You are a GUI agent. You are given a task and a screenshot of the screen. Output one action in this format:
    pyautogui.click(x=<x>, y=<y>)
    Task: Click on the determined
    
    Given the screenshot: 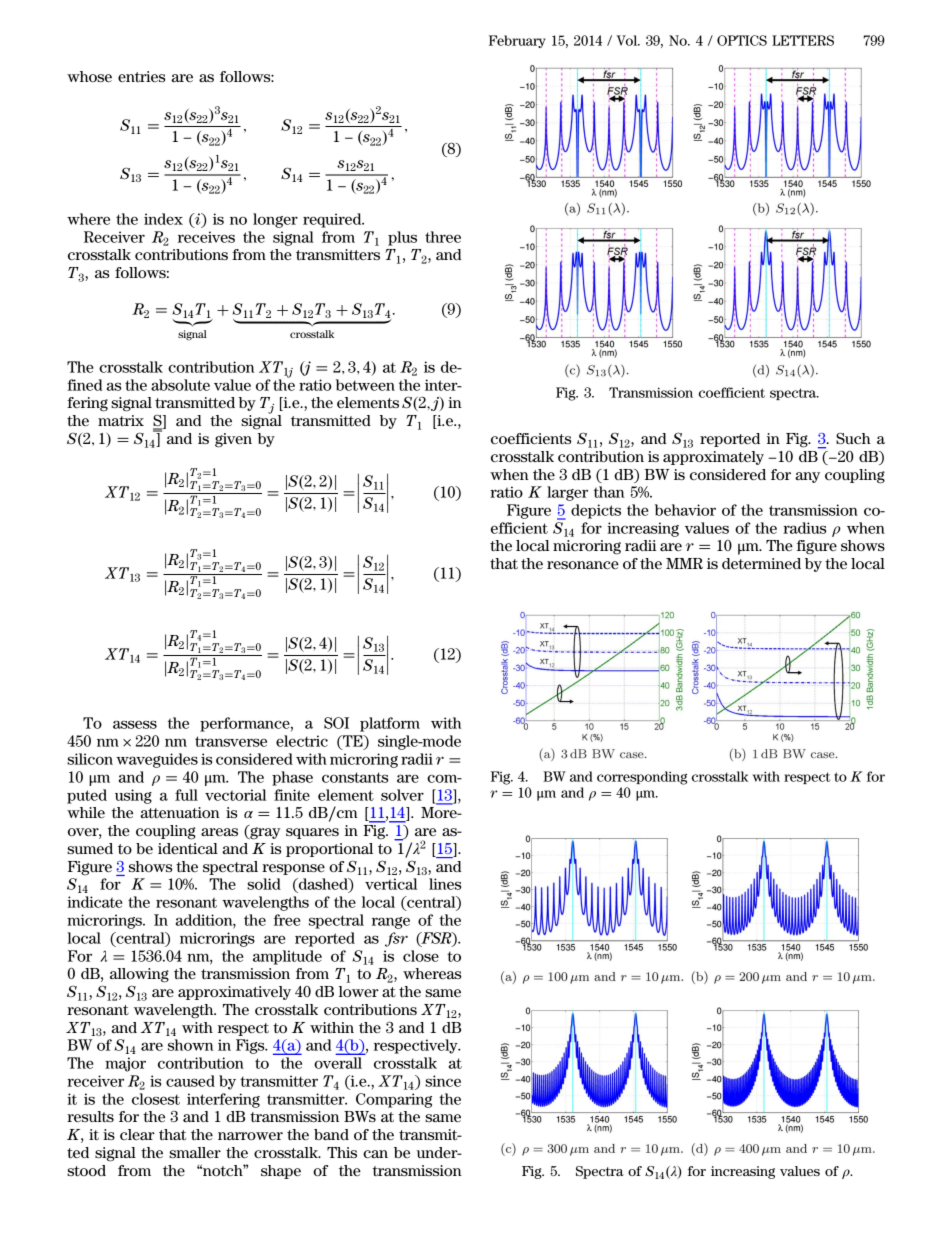 What is the action you would take?
    pyautogui.click(x=761, y=563)
